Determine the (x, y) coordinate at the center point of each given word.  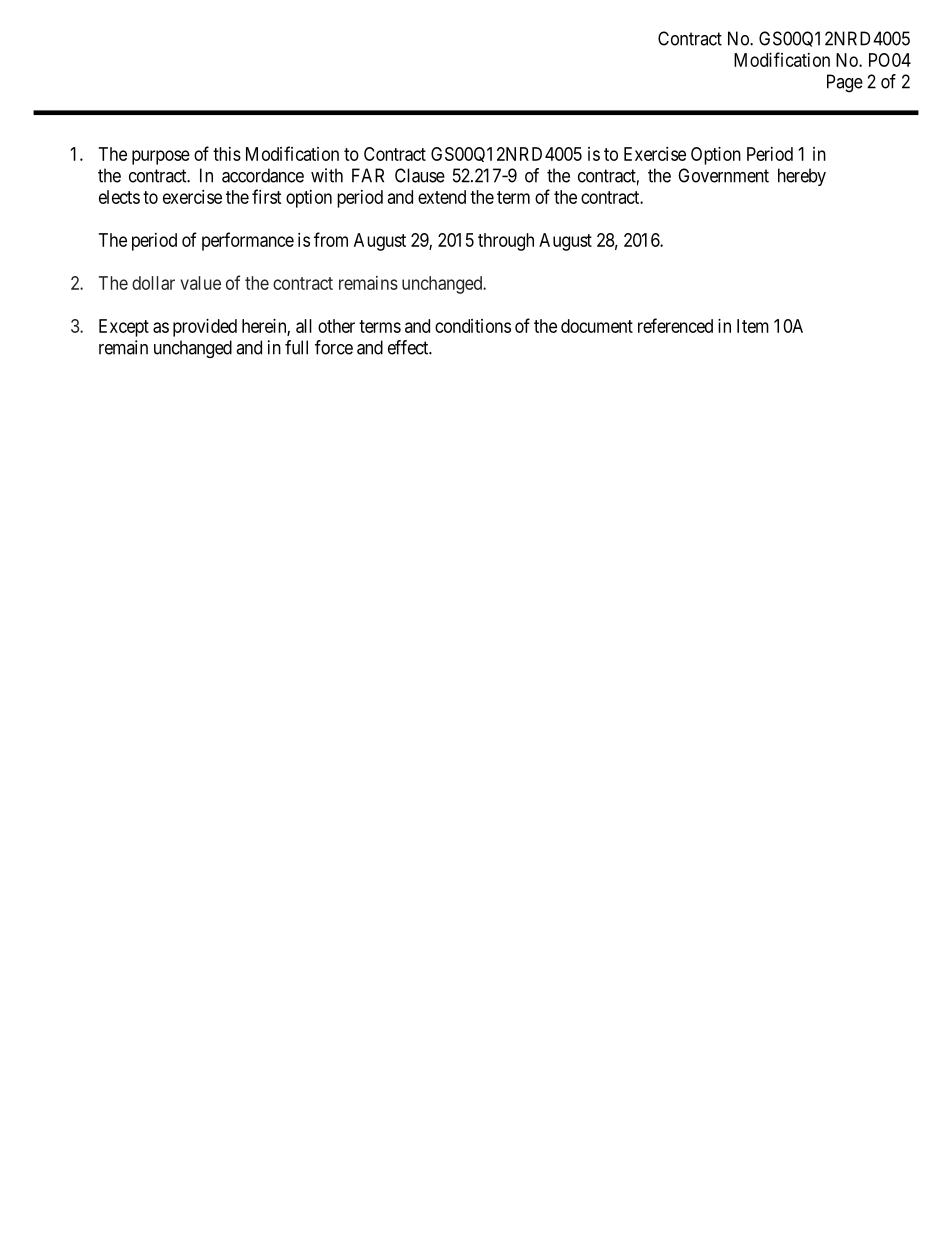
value (200, 283)
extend (442, 197)
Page (845, 83)
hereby (802, 177)
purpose (161, 157)
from (331, 239)
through (506, 242)
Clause (420, 175)
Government (723, 175)
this (227, 154)
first (267, 196)
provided (205, 328)
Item (753, 326)
